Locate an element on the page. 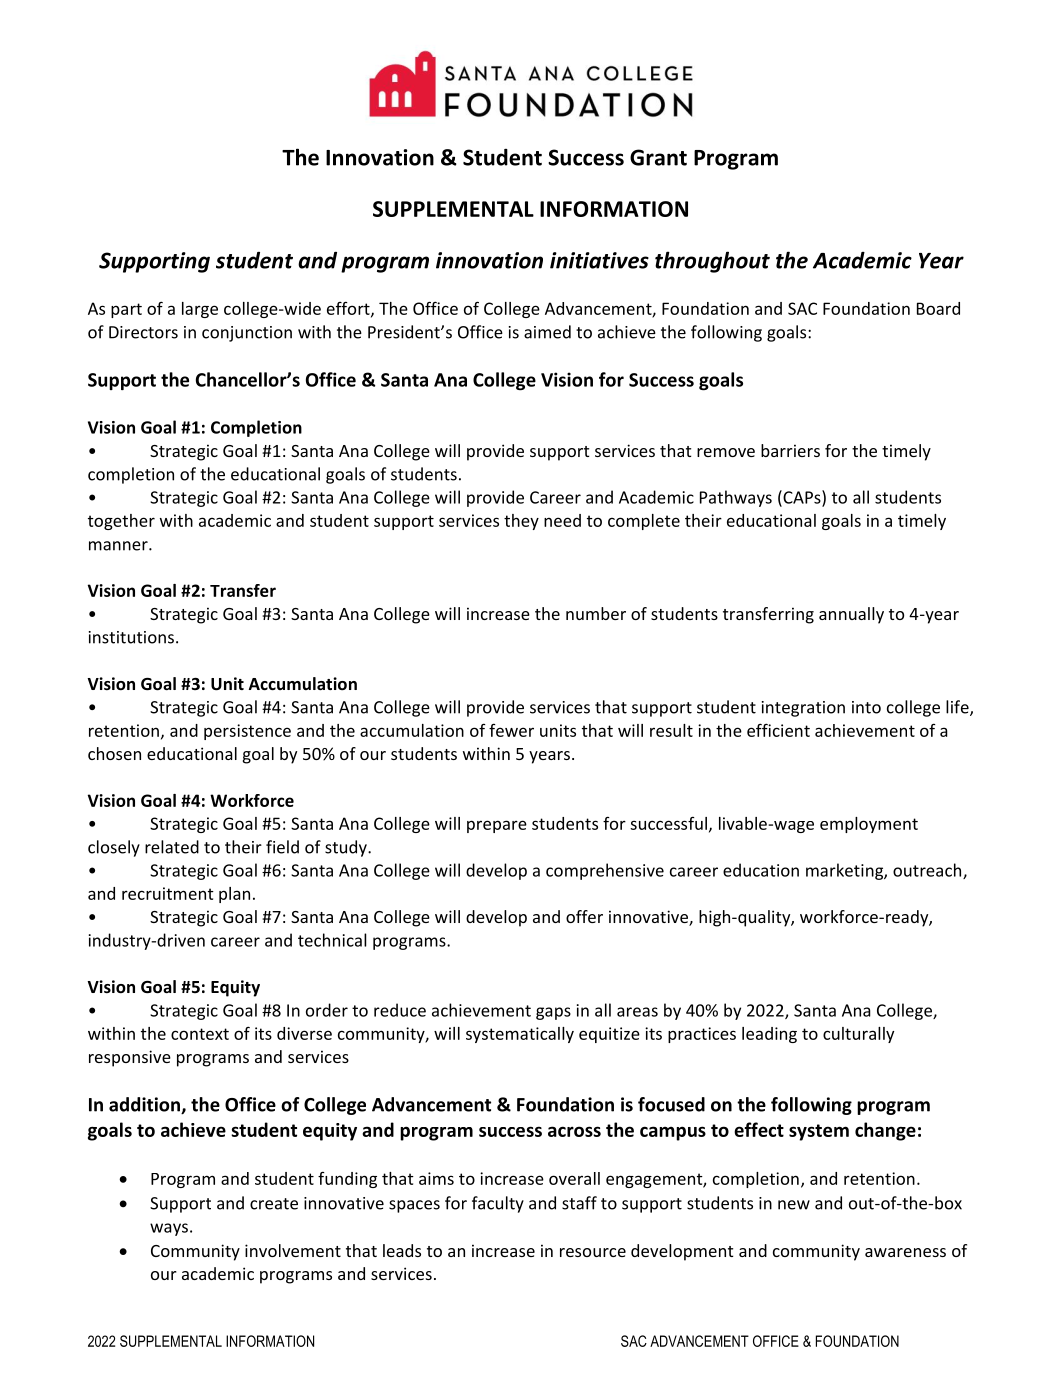 The height and width of the document is (1375, 1062). throughout is located at coordinates (712, 262).
